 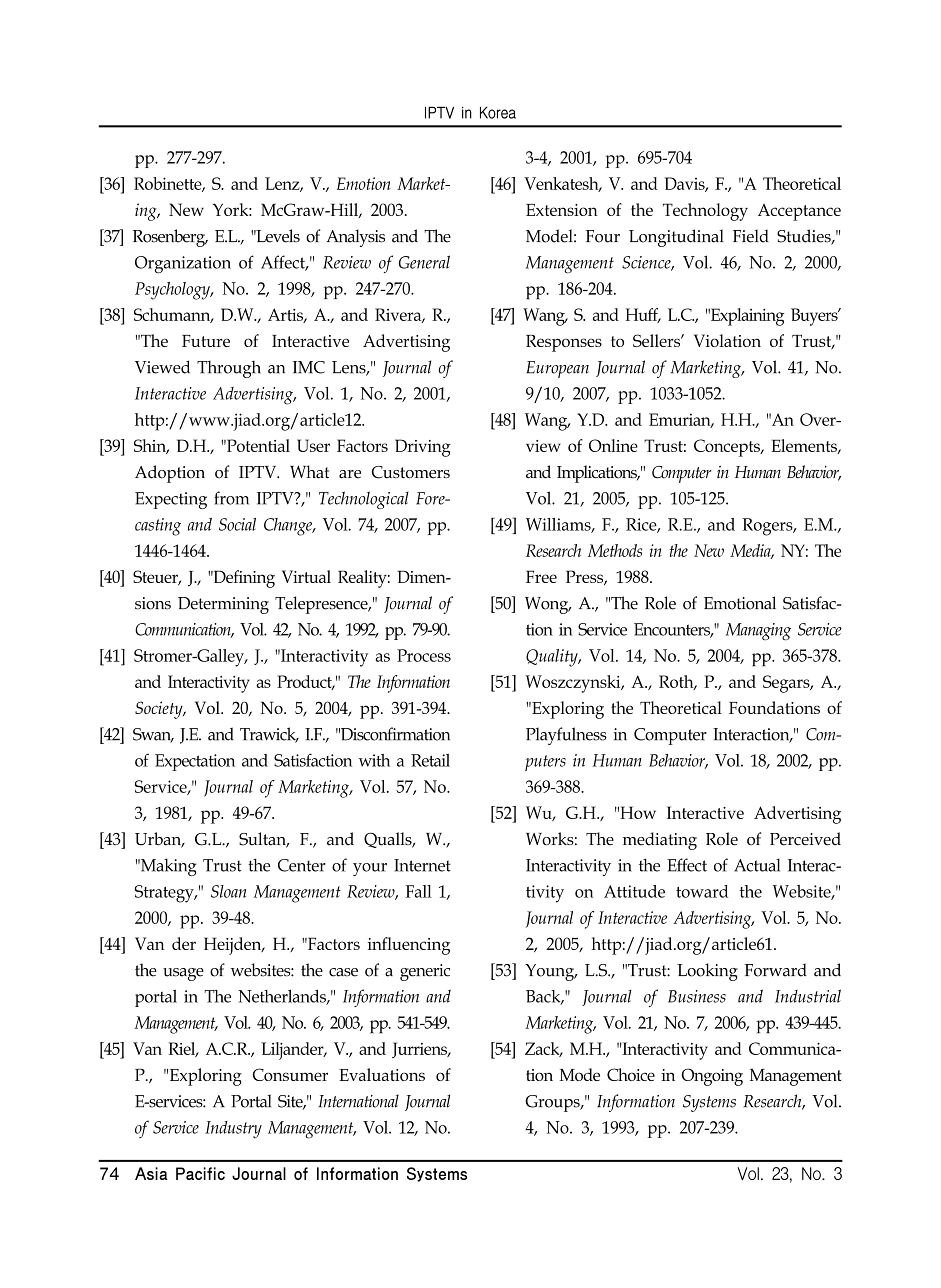 I want to click on Ongoing, so click(x=712, y=1077).
